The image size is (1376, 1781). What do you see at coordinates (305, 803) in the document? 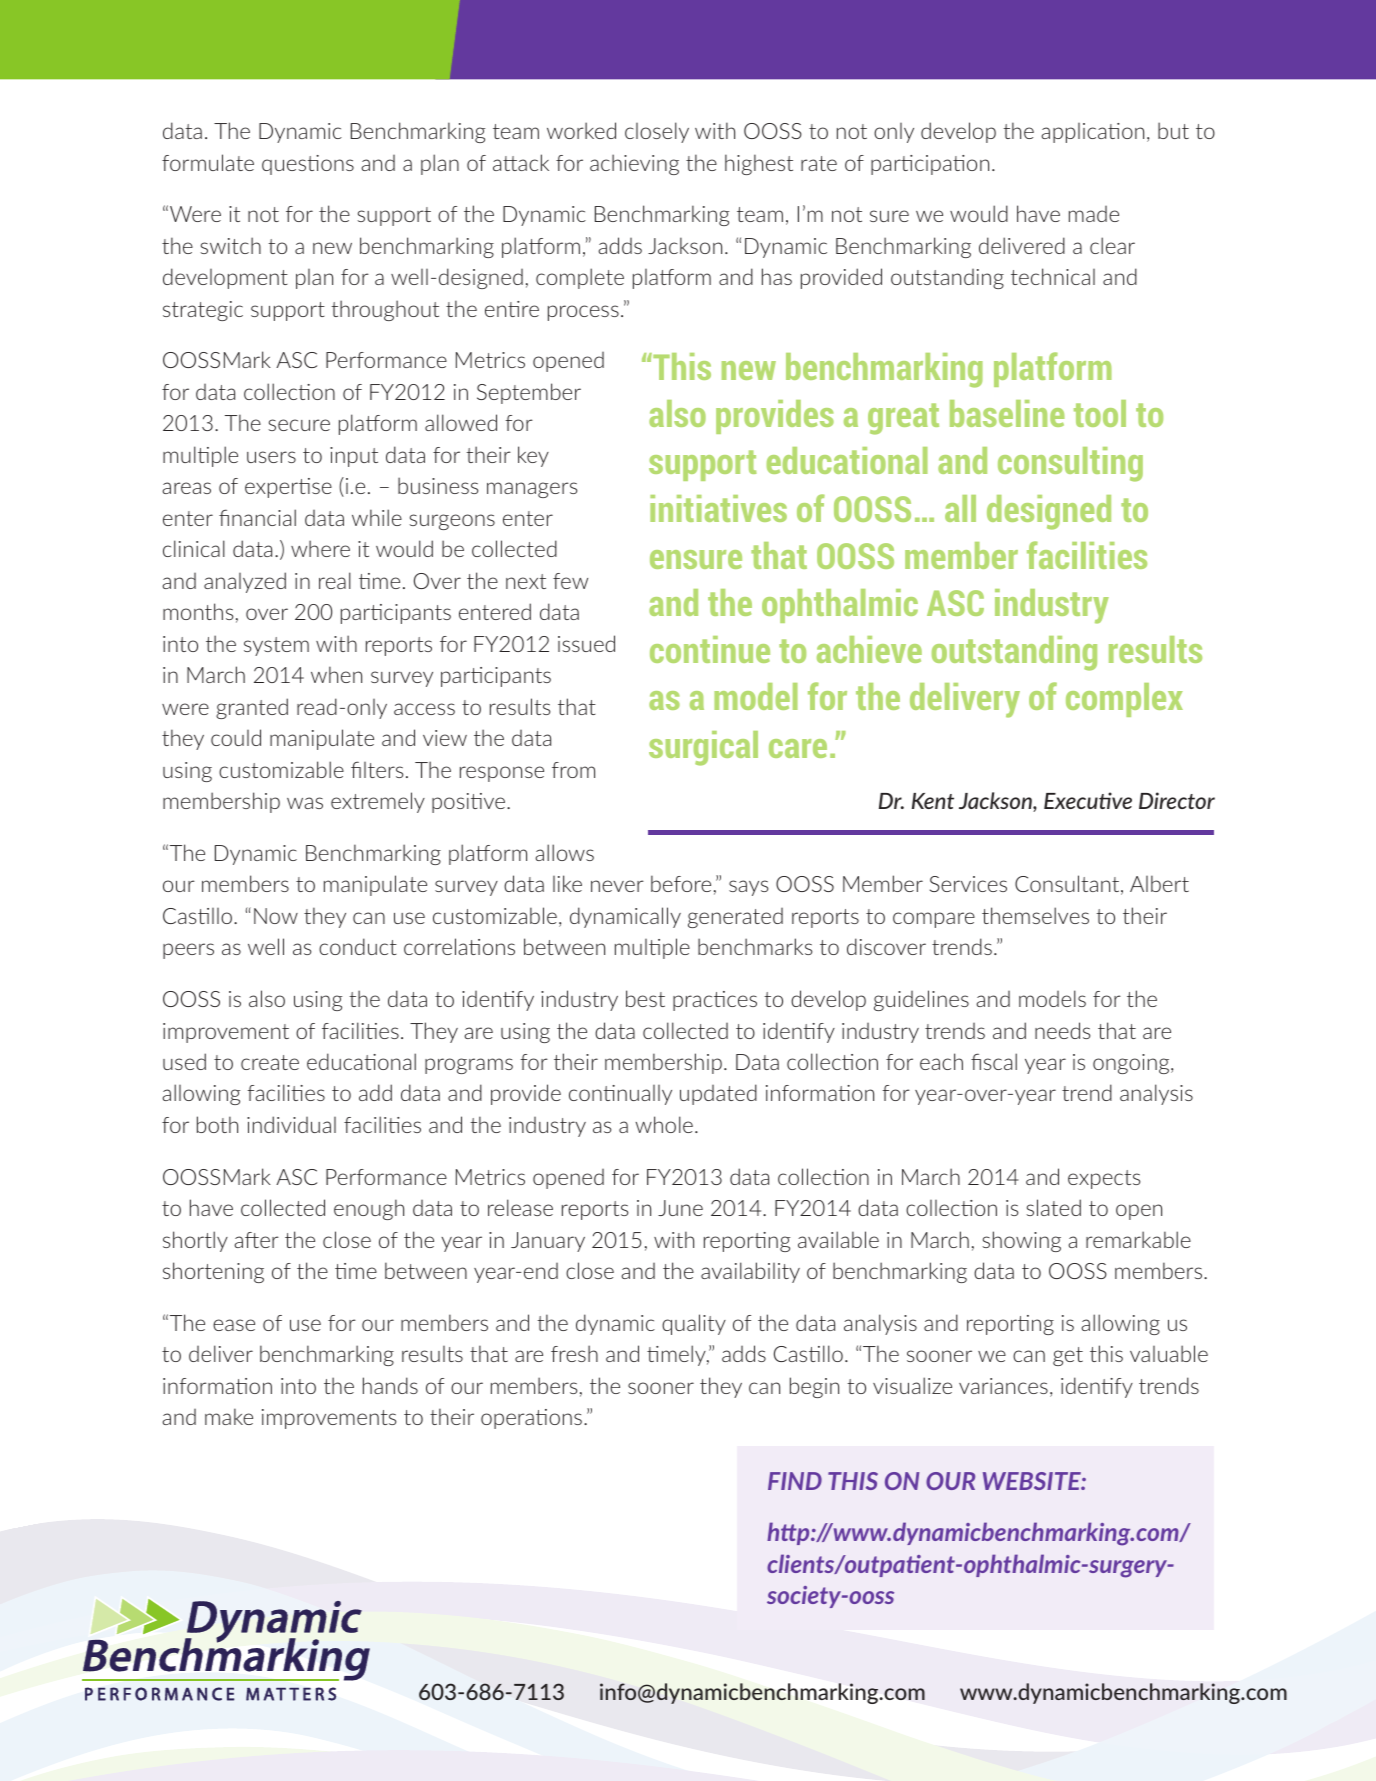
I see `was` at bounding box center [305, 803].
